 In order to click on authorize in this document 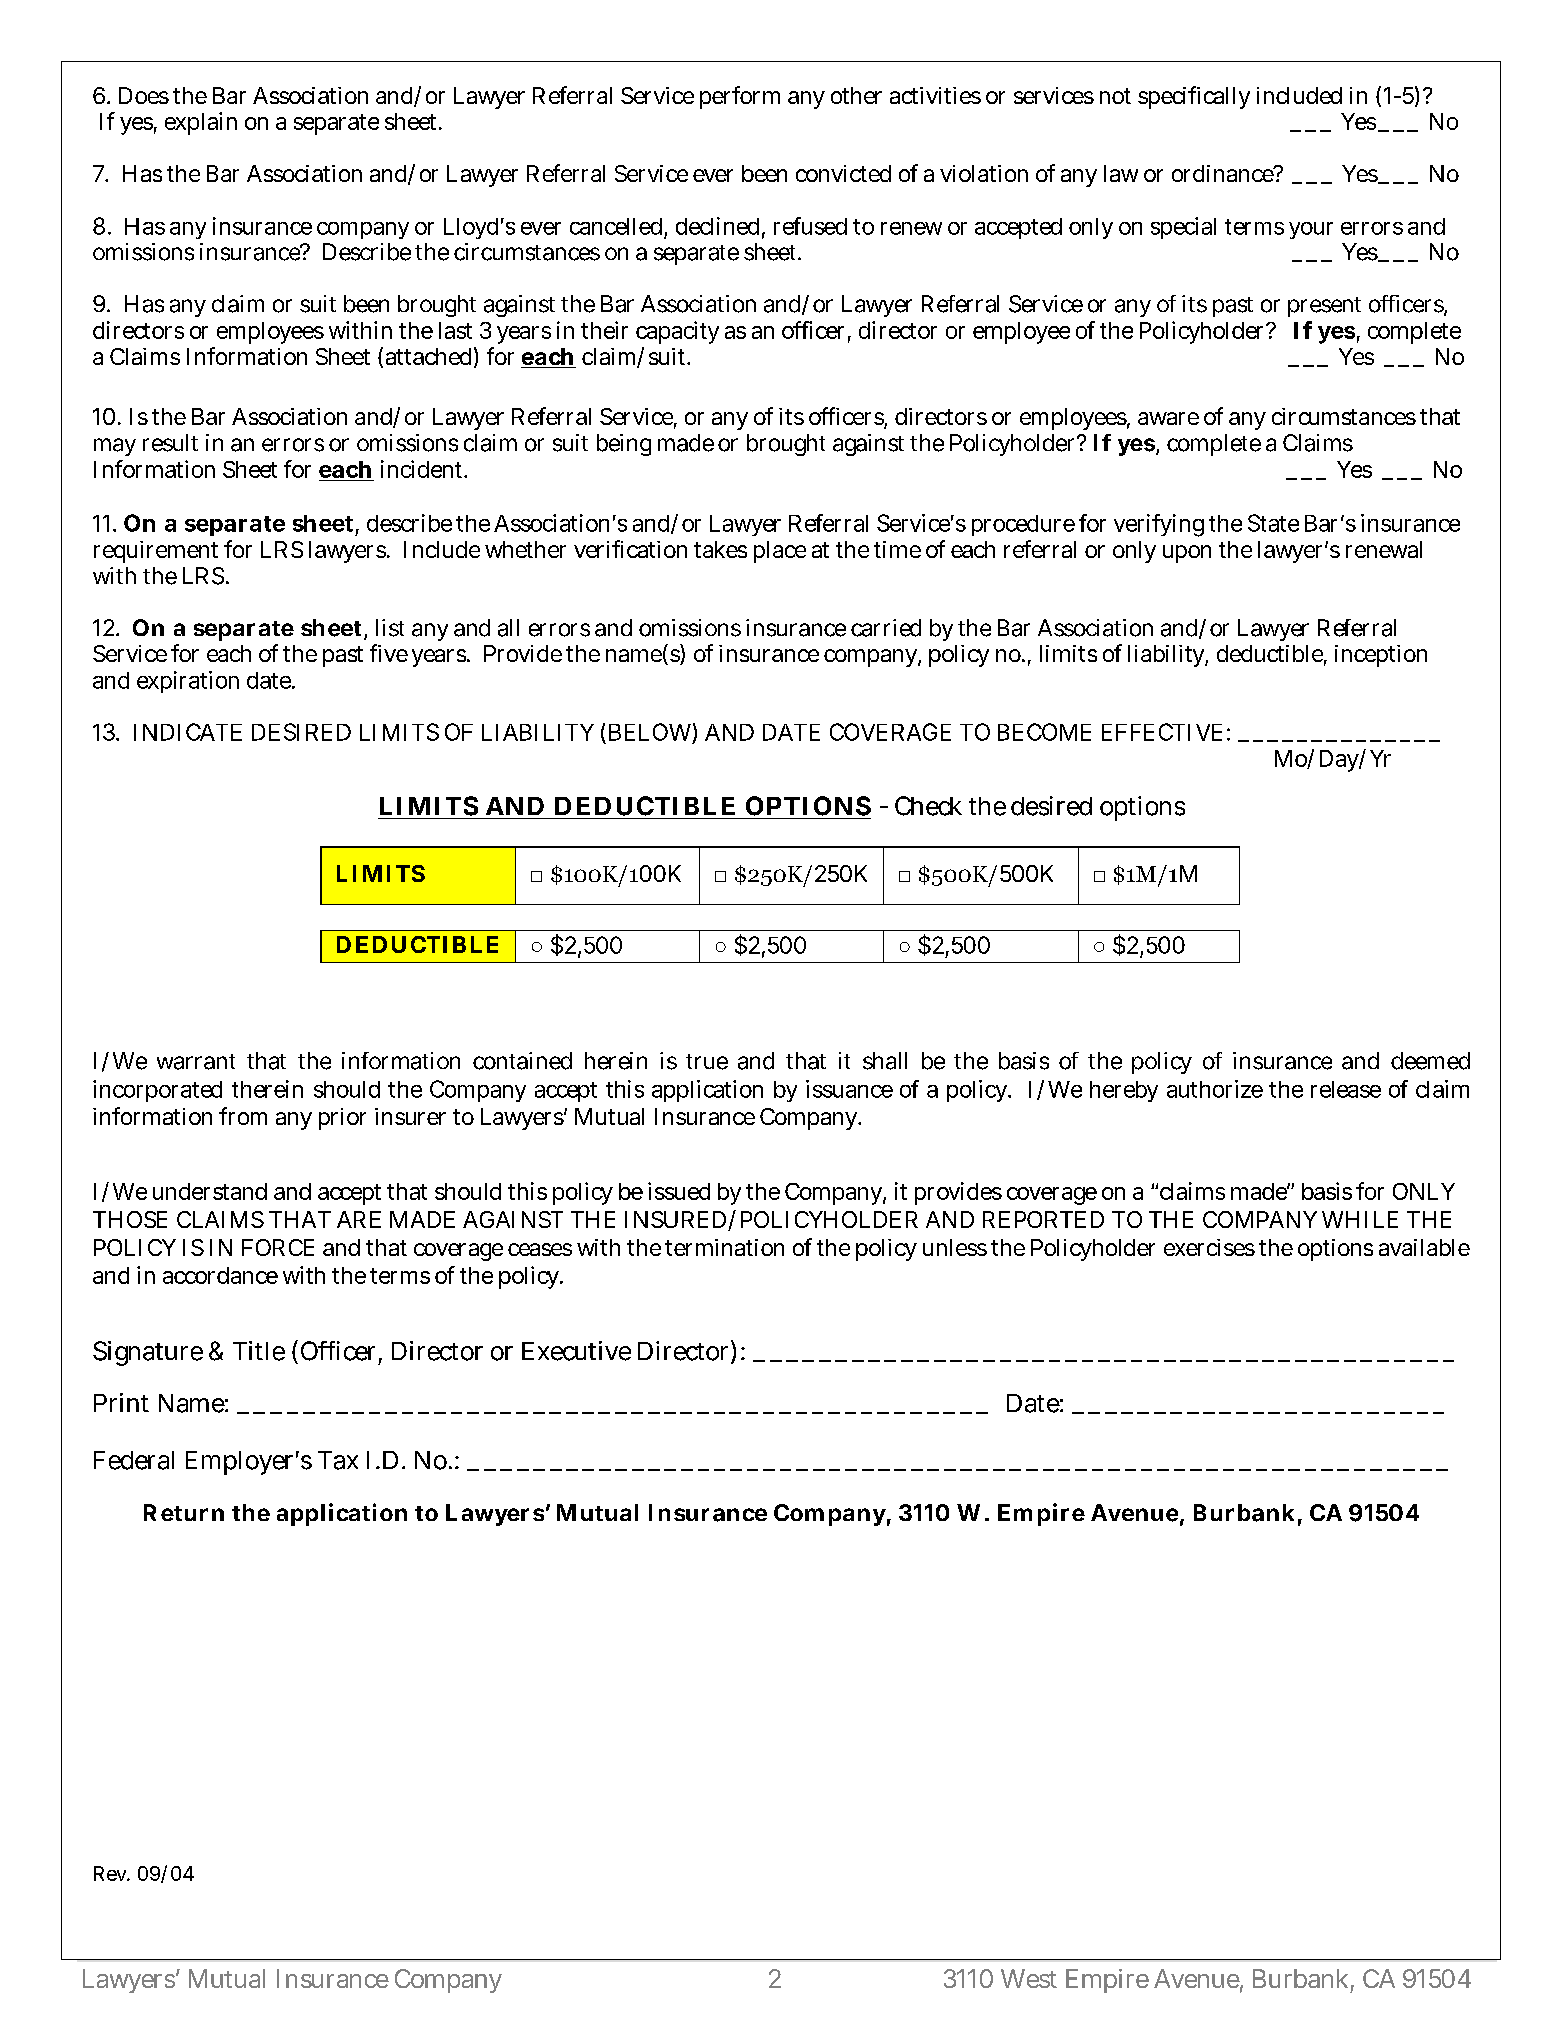, I will do `click(1215, 1089)`.
